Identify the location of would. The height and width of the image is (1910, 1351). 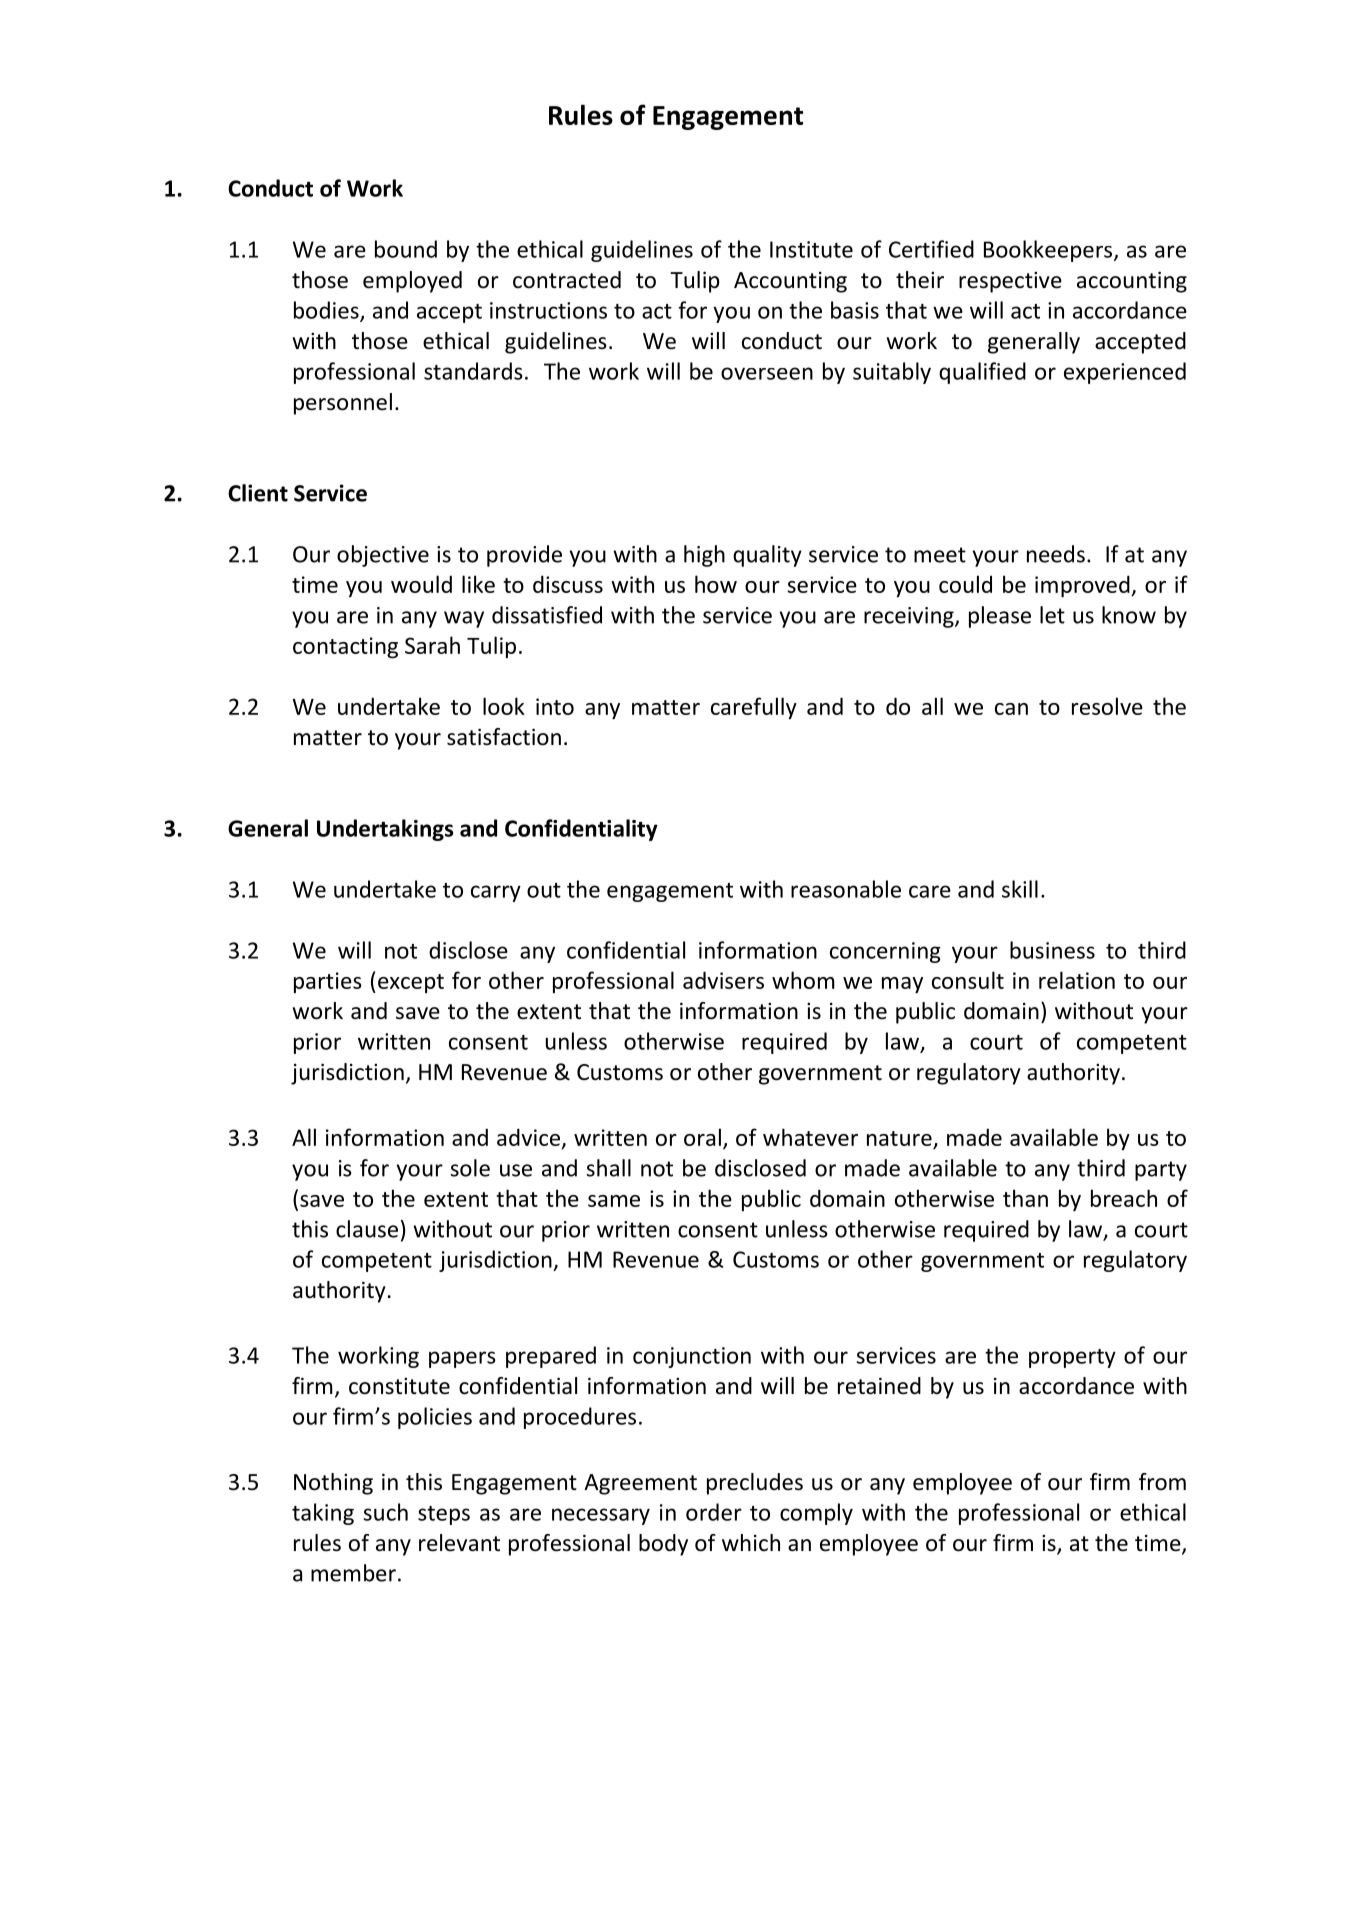
(421, 584).
